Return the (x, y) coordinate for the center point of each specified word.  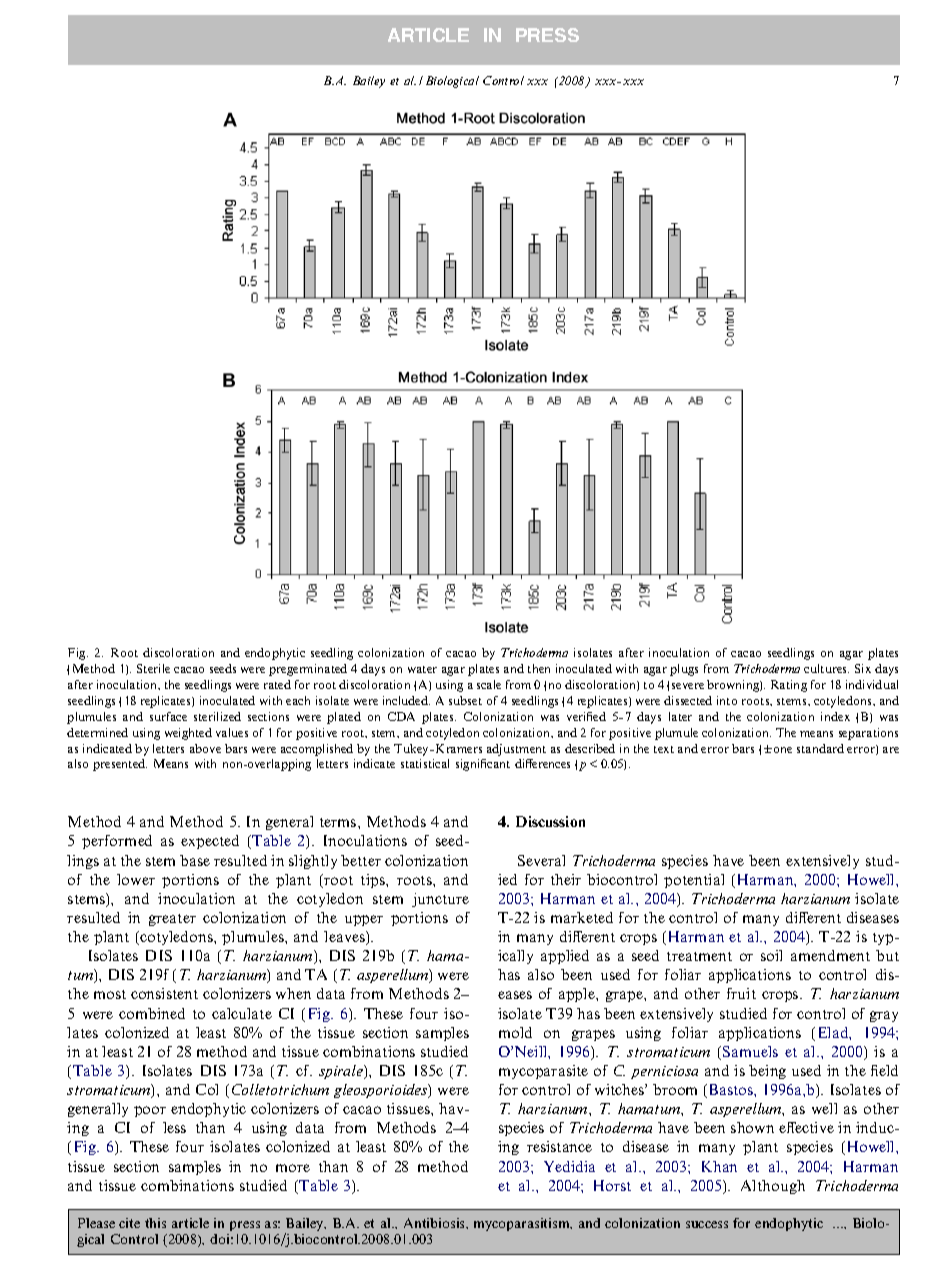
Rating (789, 686)
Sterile (153, 668)
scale (489, 684)
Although (773, 1187)
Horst (612, 1185)
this (155, 1223)
